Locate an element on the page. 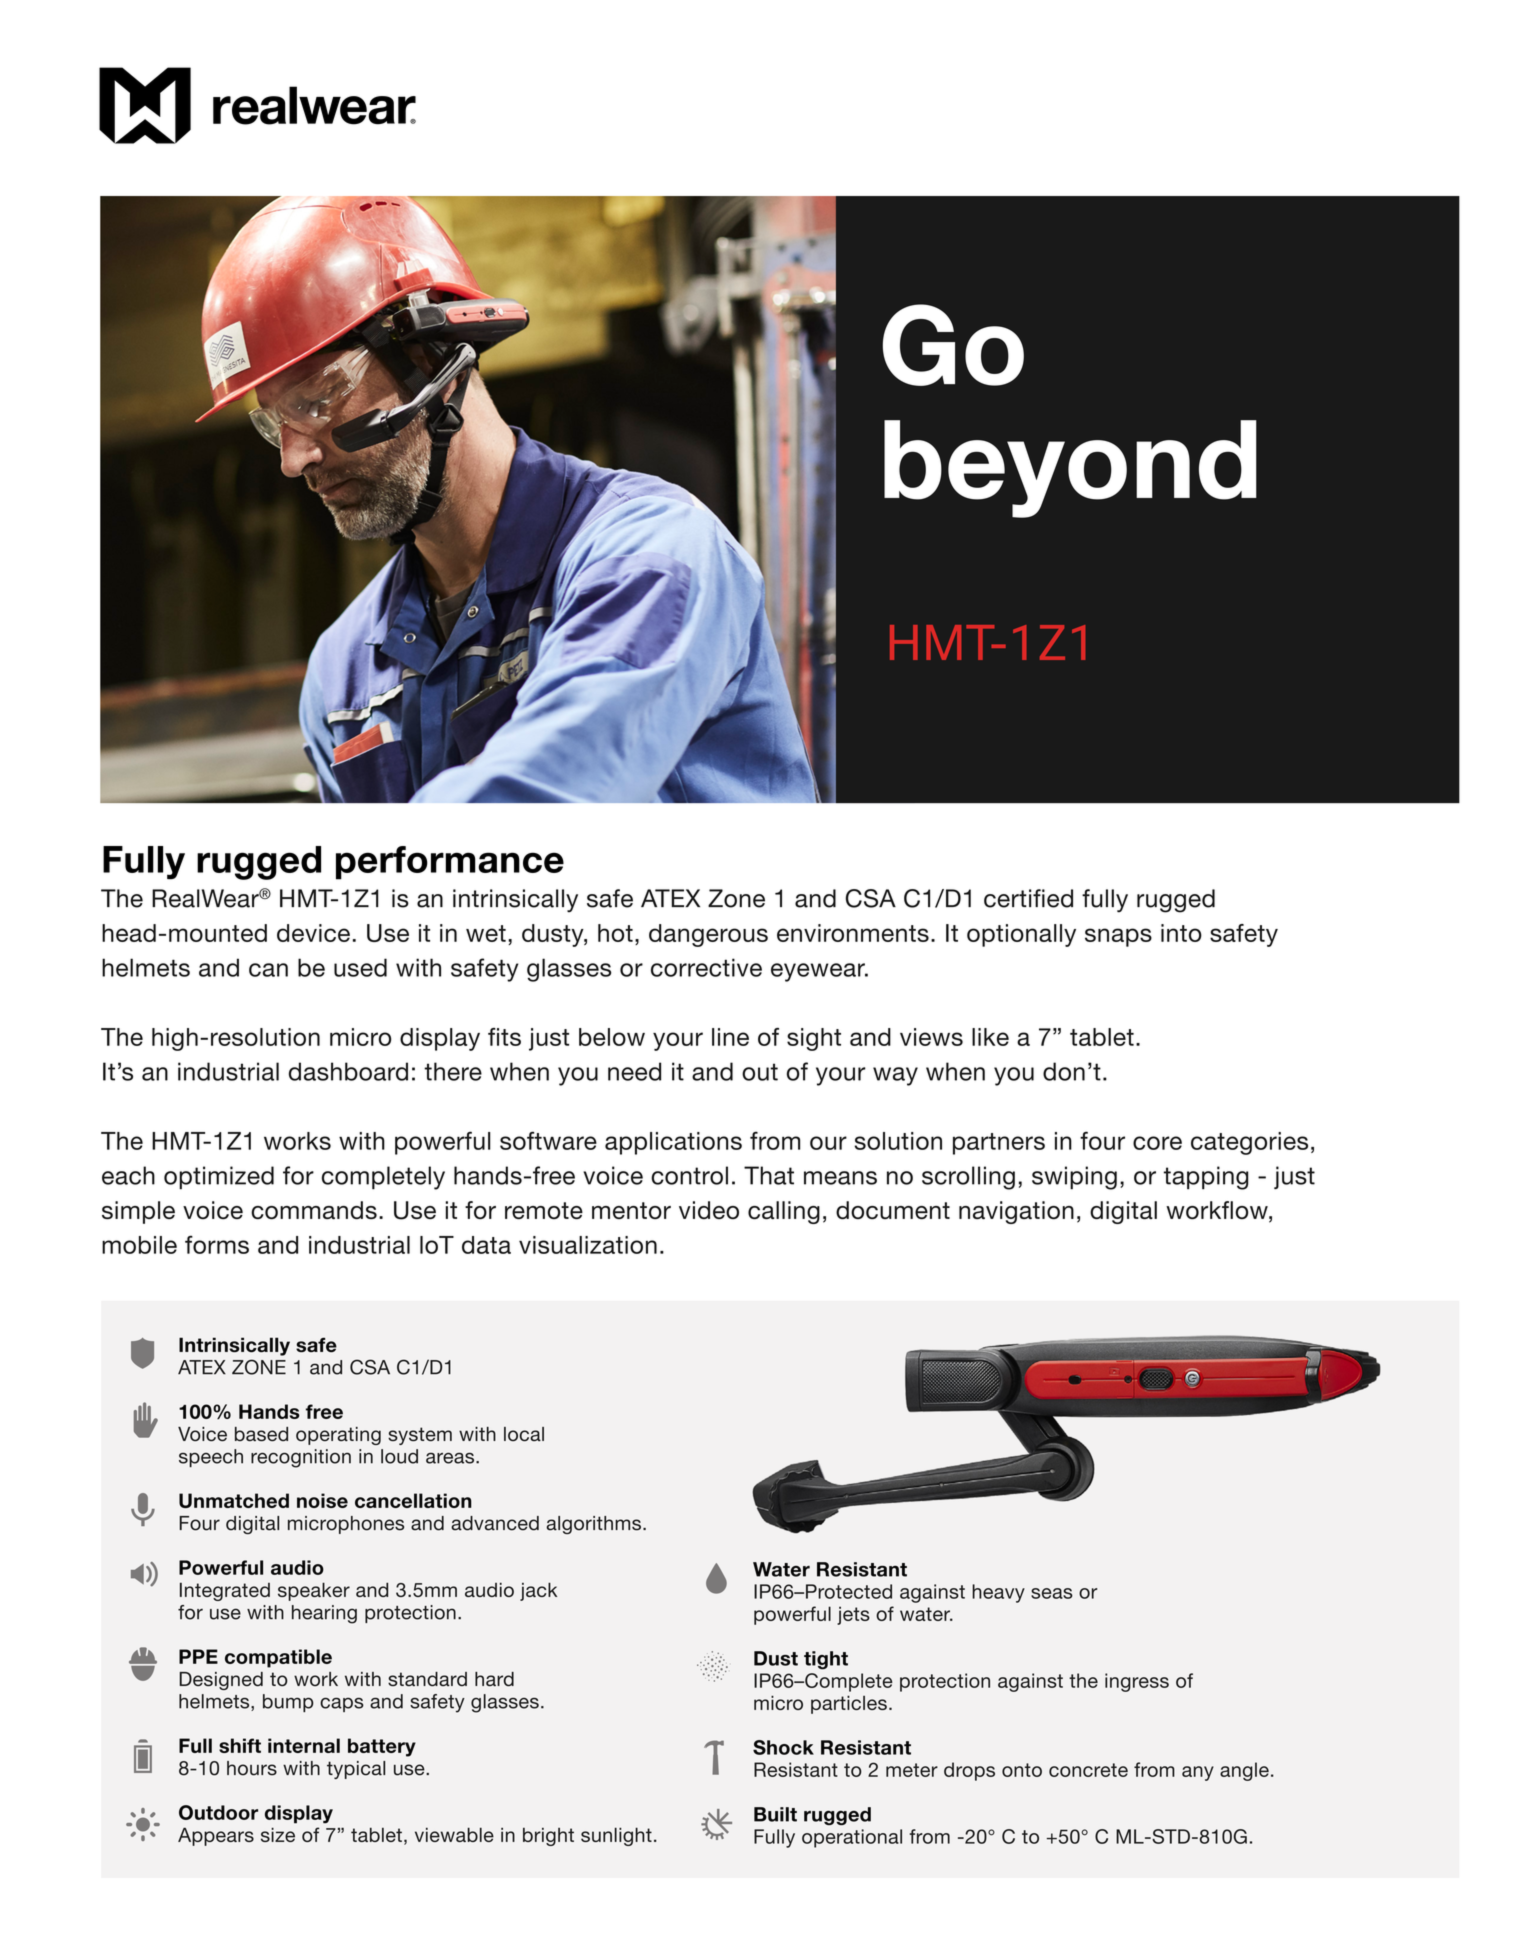  hours is located at coordinates (252, 1768).
